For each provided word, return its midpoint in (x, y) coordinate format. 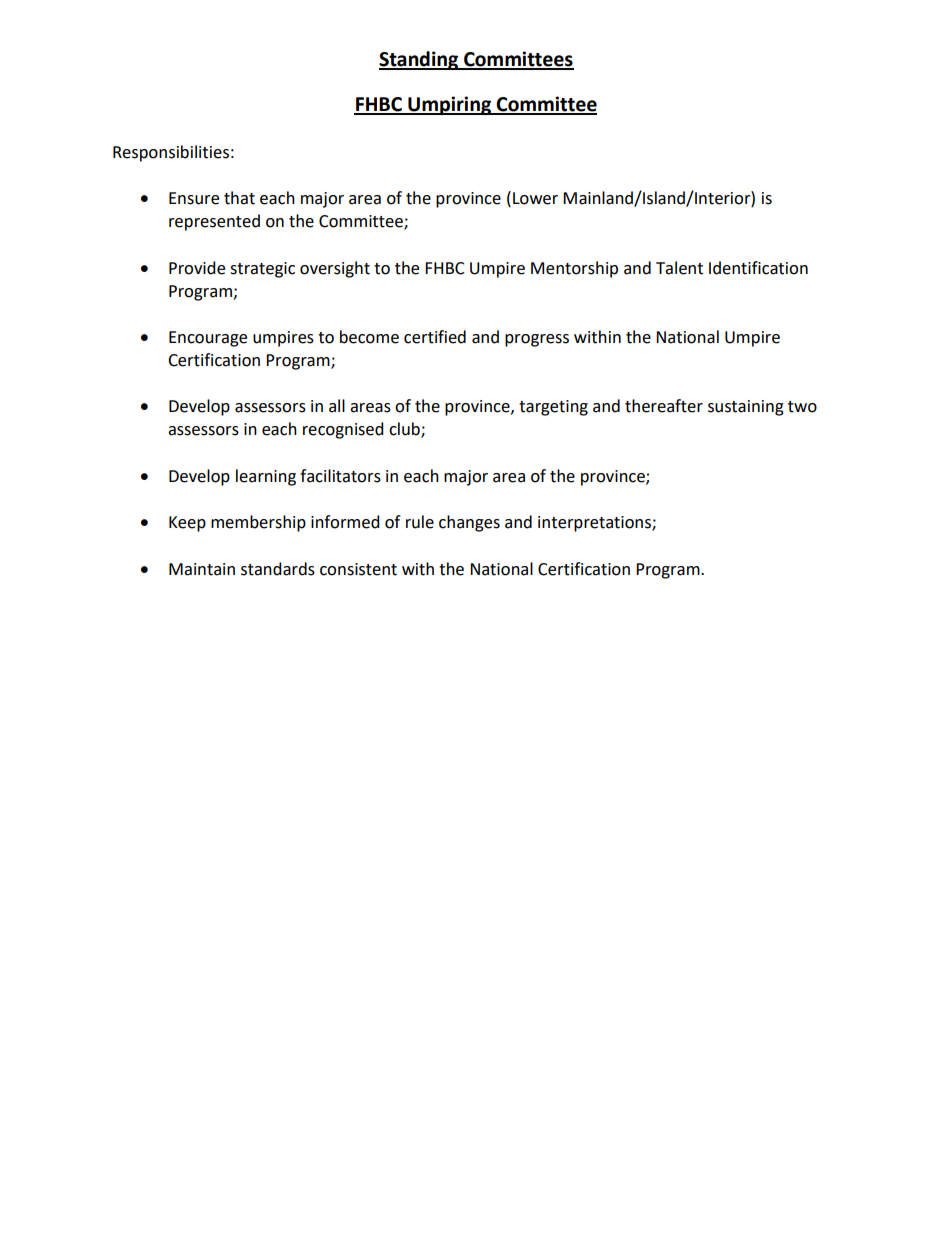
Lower (535, 198)
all (337, 406)
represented (214, 222)
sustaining (746, 408)
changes (469, 523)
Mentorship (574, 269)
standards (278, 569)
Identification (758, 268)
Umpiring (449, 105)
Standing (420, 60)
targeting (553, 408)
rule (420, 522)
